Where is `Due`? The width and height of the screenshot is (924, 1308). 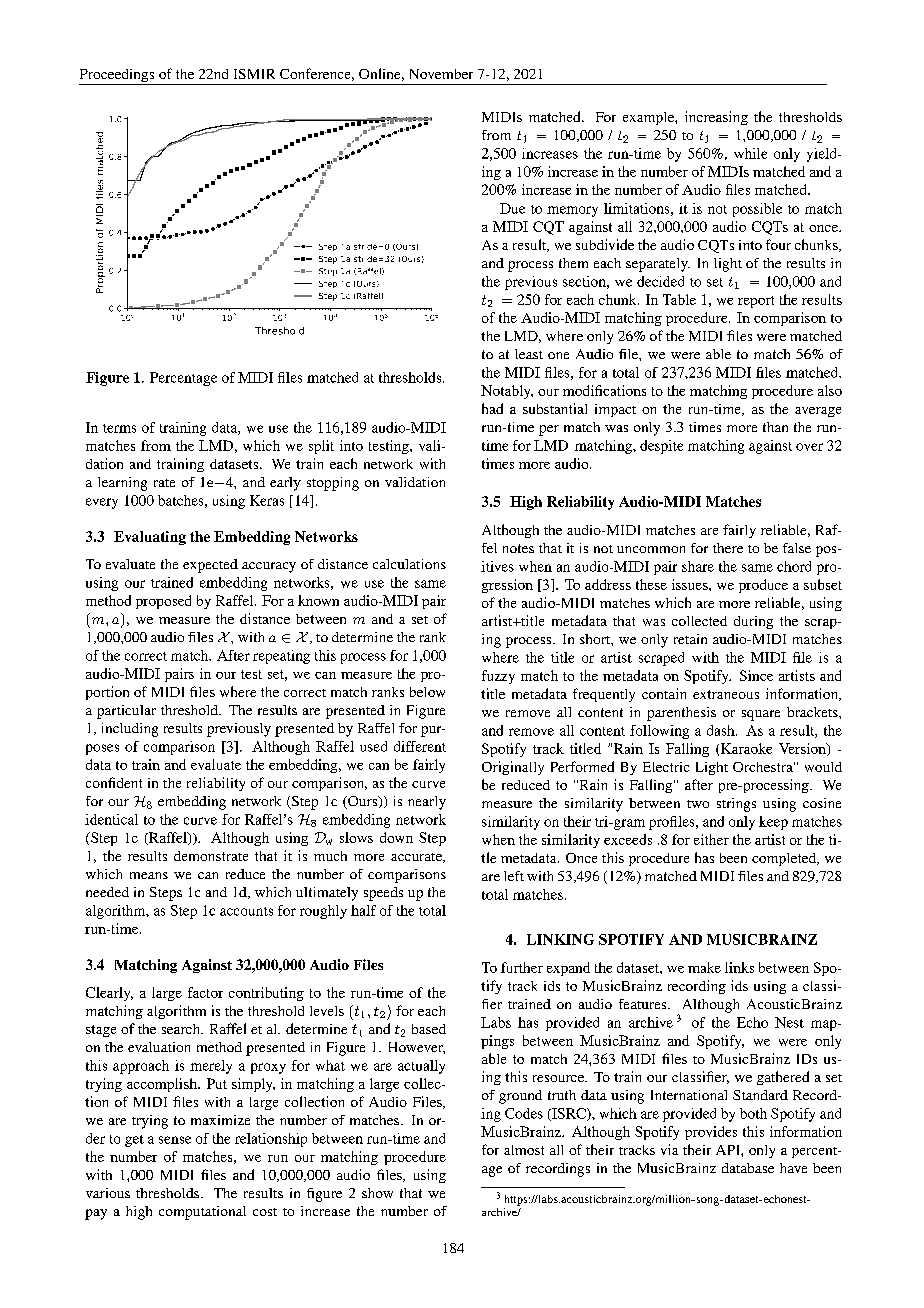 Due is located at coordinates (512, 208).
